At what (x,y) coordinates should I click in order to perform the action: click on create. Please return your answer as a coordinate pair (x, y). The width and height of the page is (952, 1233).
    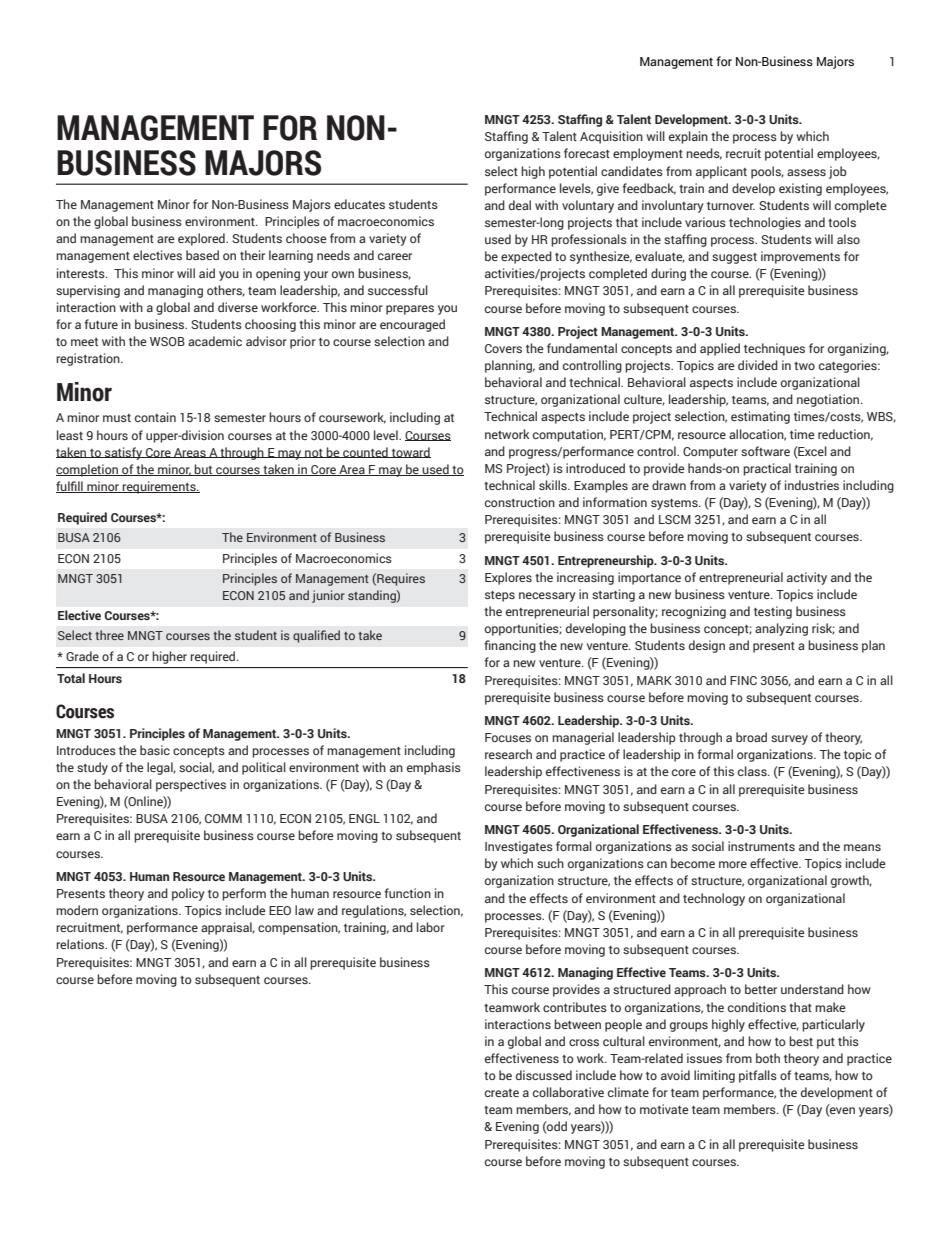
    Looking at the image, I should click on (502, 1093).
